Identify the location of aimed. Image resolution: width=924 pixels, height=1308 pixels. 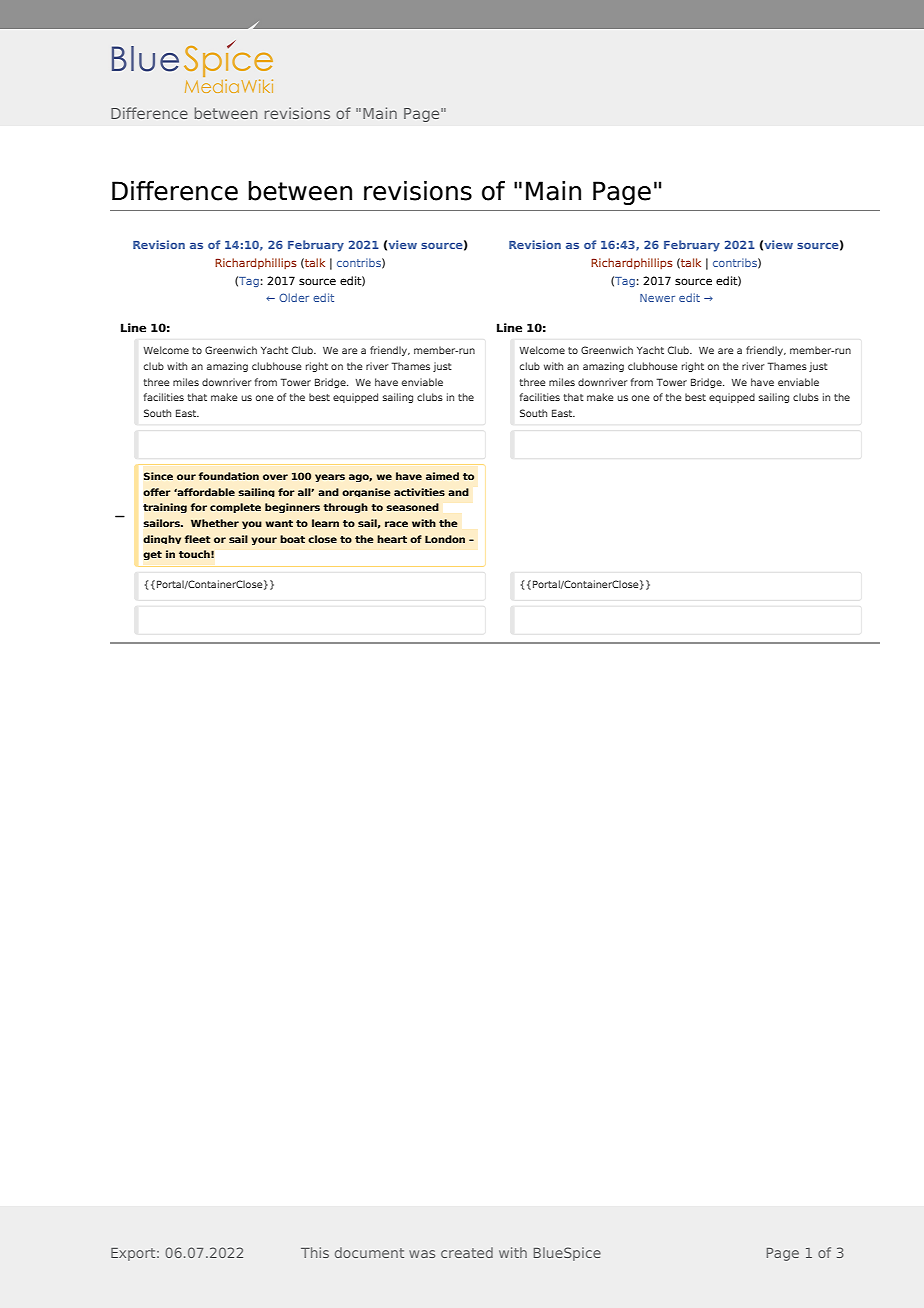
(442, 476).
